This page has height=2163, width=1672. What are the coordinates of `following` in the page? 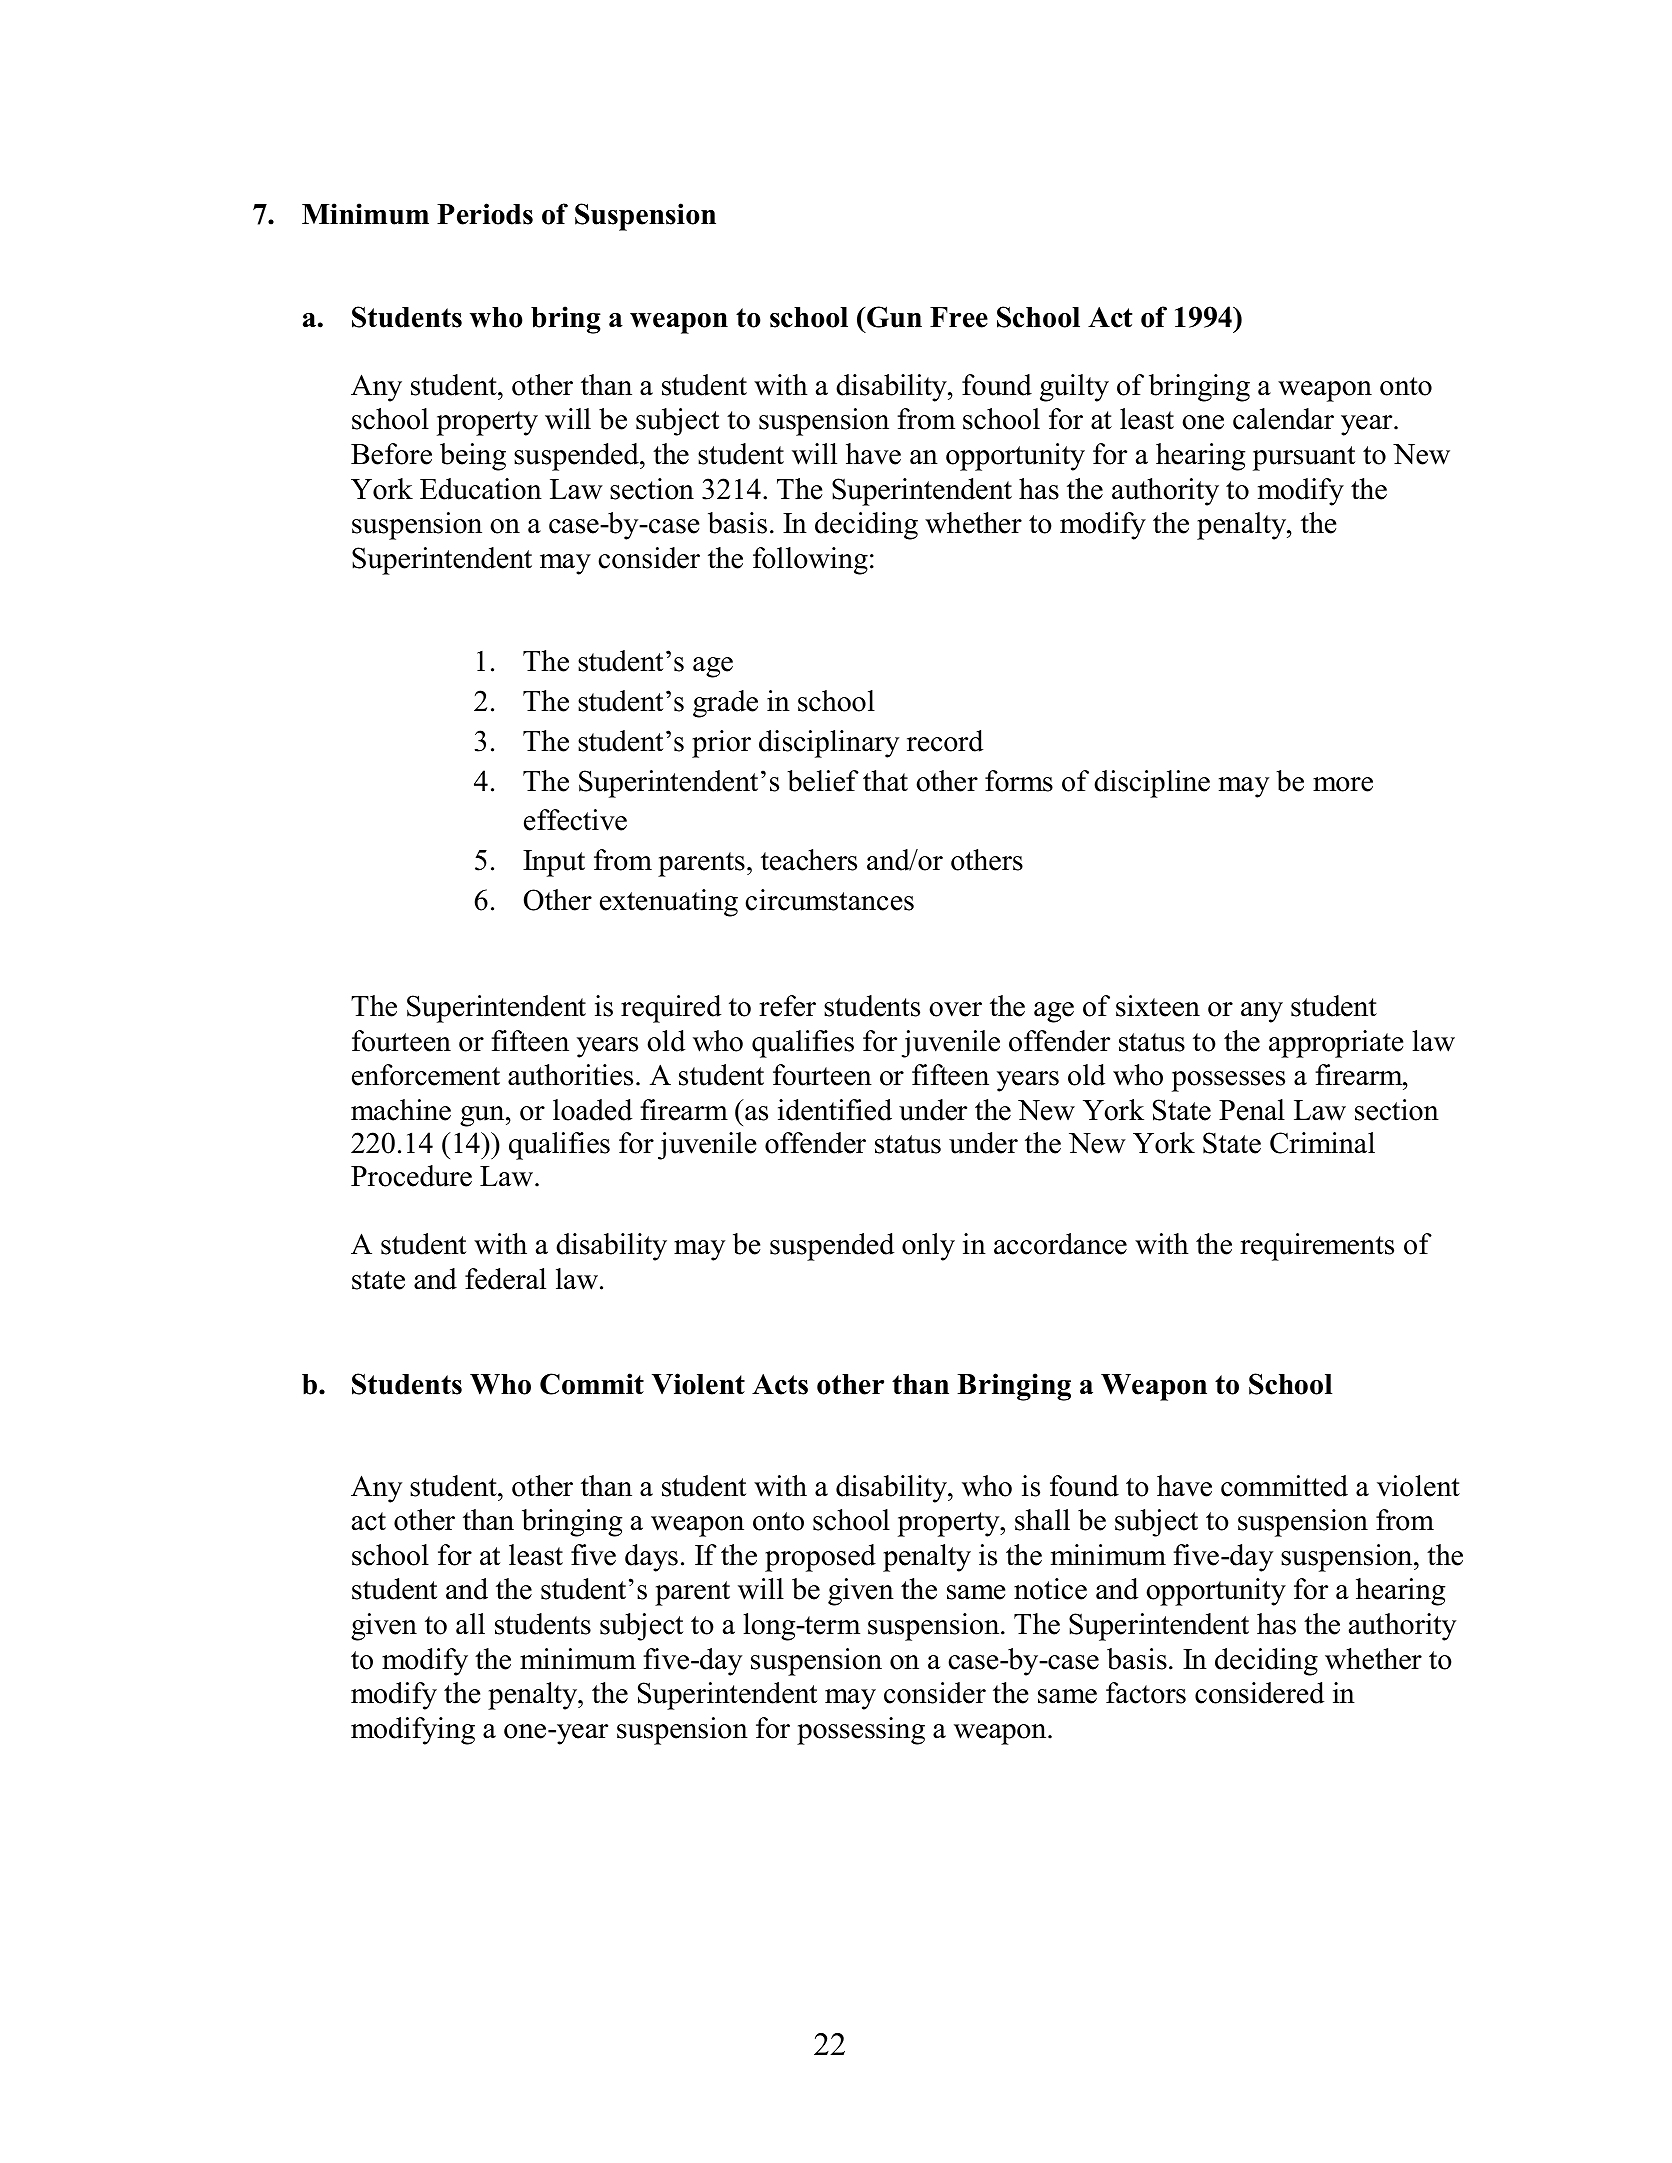 It's located at (810, 561).
